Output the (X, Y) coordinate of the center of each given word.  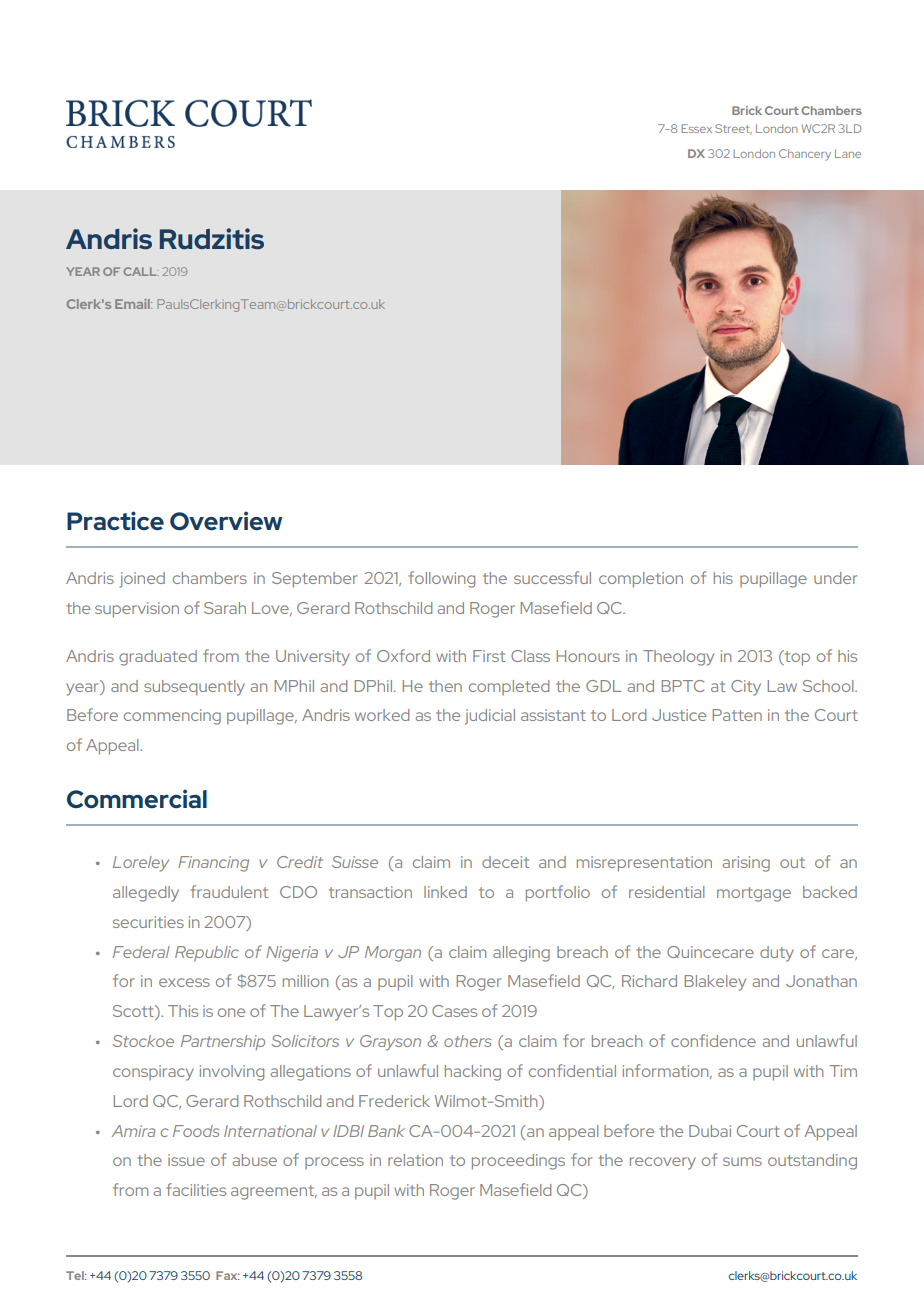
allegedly (146, 894)
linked (445, 892)
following (441, 579)
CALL (140, 271)
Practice (115, 521)
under (835, 578)
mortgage (754, 894)
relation (415, 1160)
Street (733, 129)
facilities (196, 1189)
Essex (696, 128)
